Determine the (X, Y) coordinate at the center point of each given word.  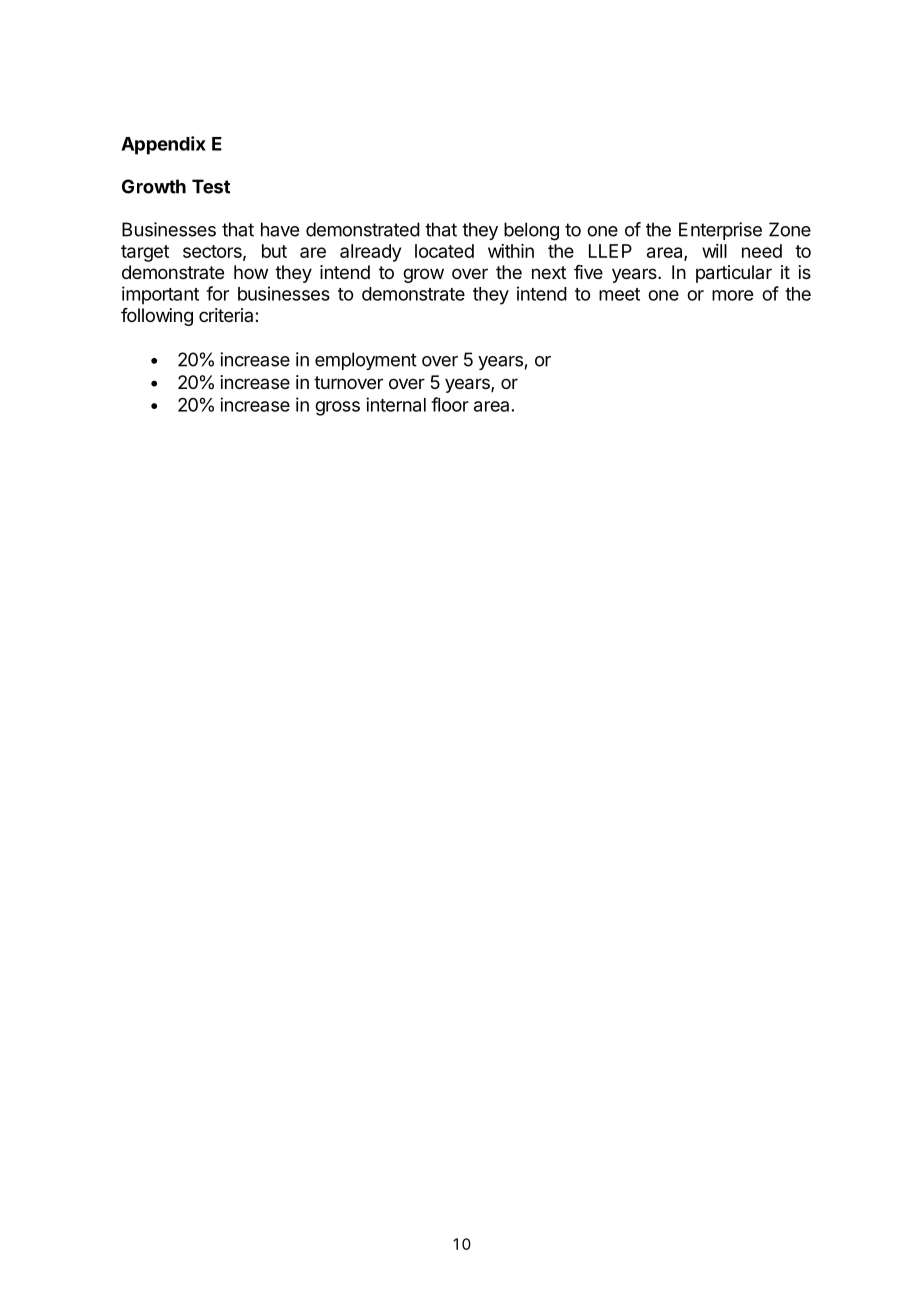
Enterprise (720, 231)
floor (450, 404)
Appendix (163, 145)
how (251, 272)
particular (734, 274)
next (549, 272)
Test (211, 186)
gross (337, 408)
